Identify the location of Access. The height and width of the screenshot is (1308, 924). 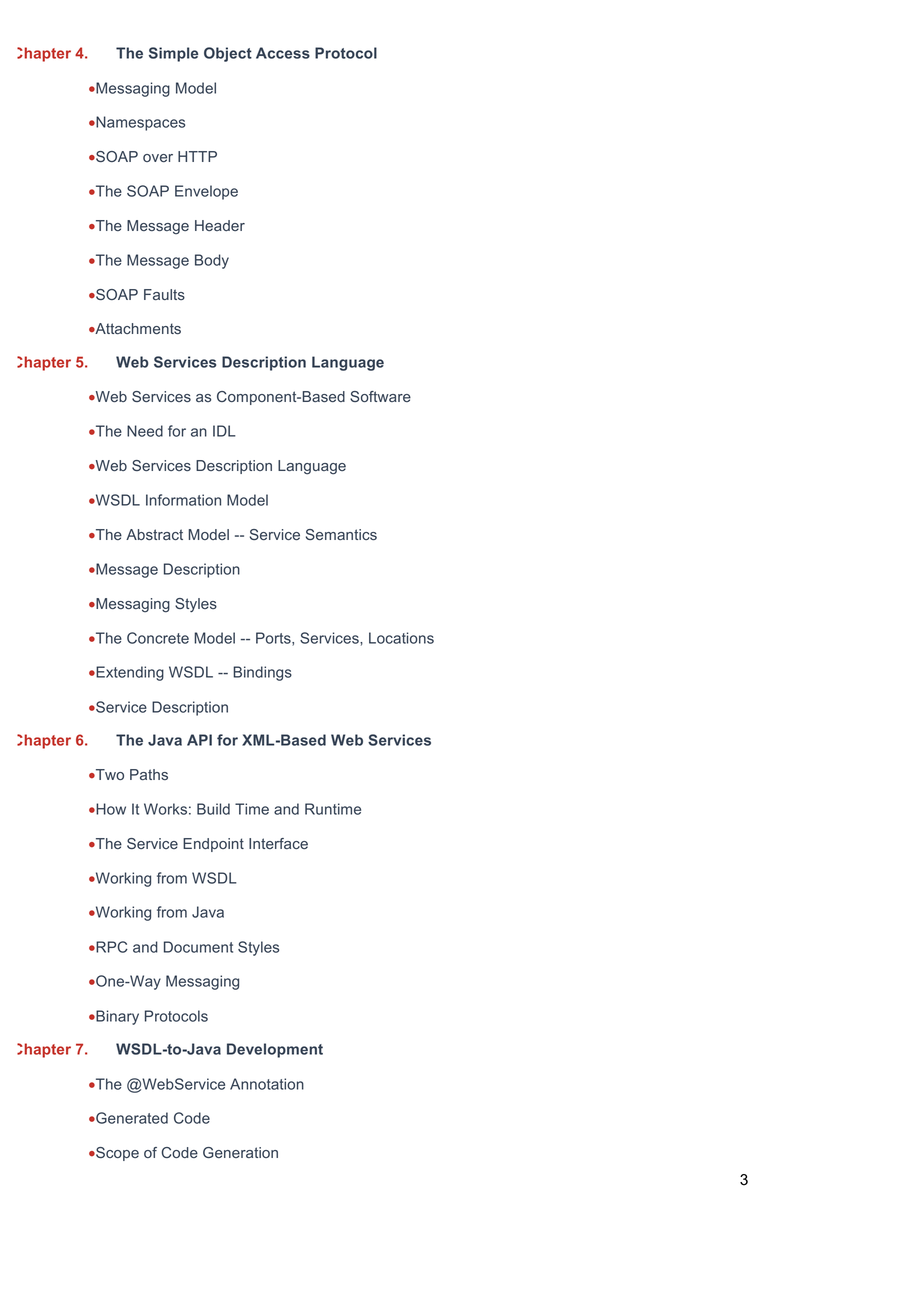
(283, 53).
